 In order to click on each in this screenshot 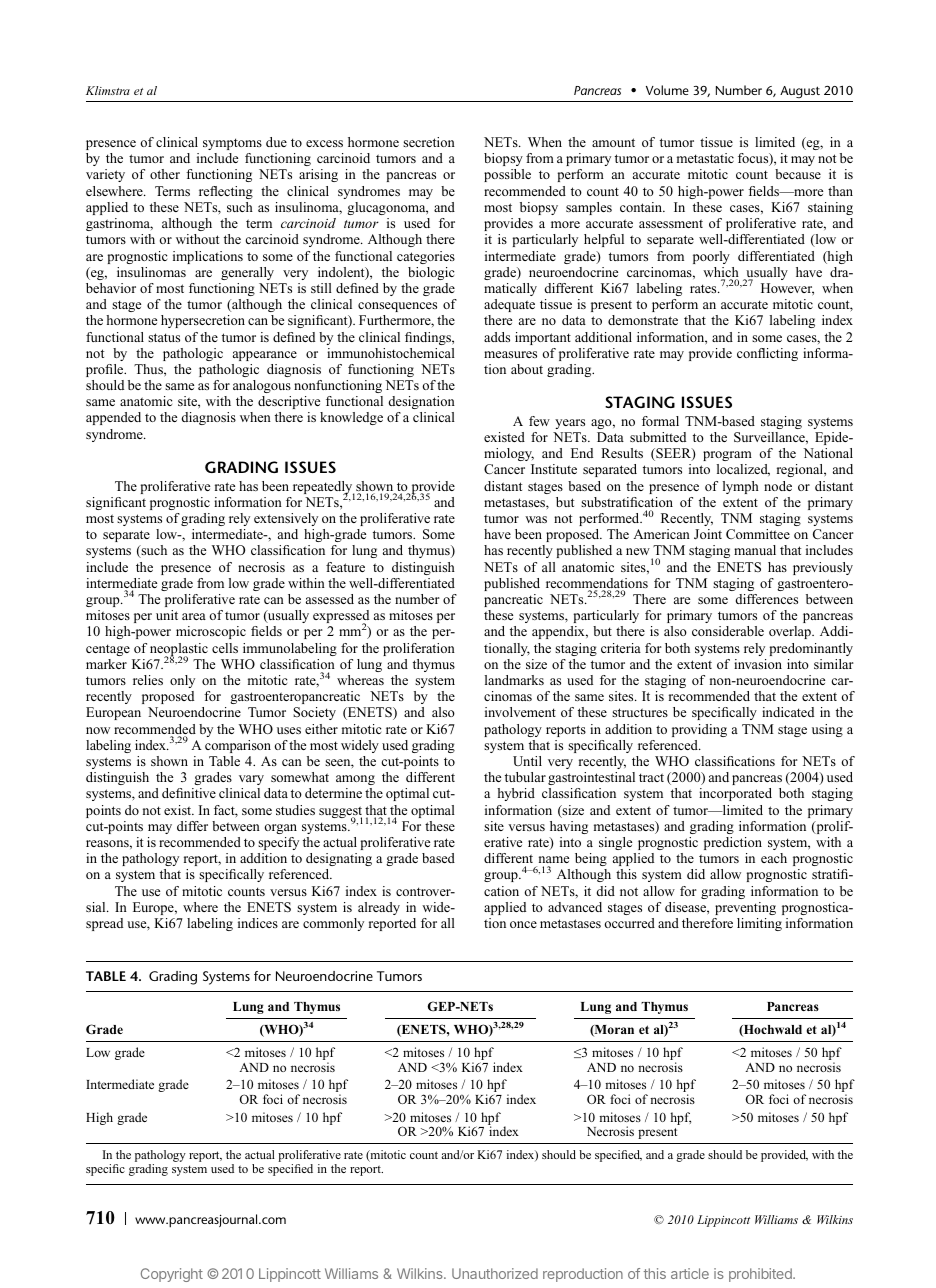, I will do `click(774, 858)`.
